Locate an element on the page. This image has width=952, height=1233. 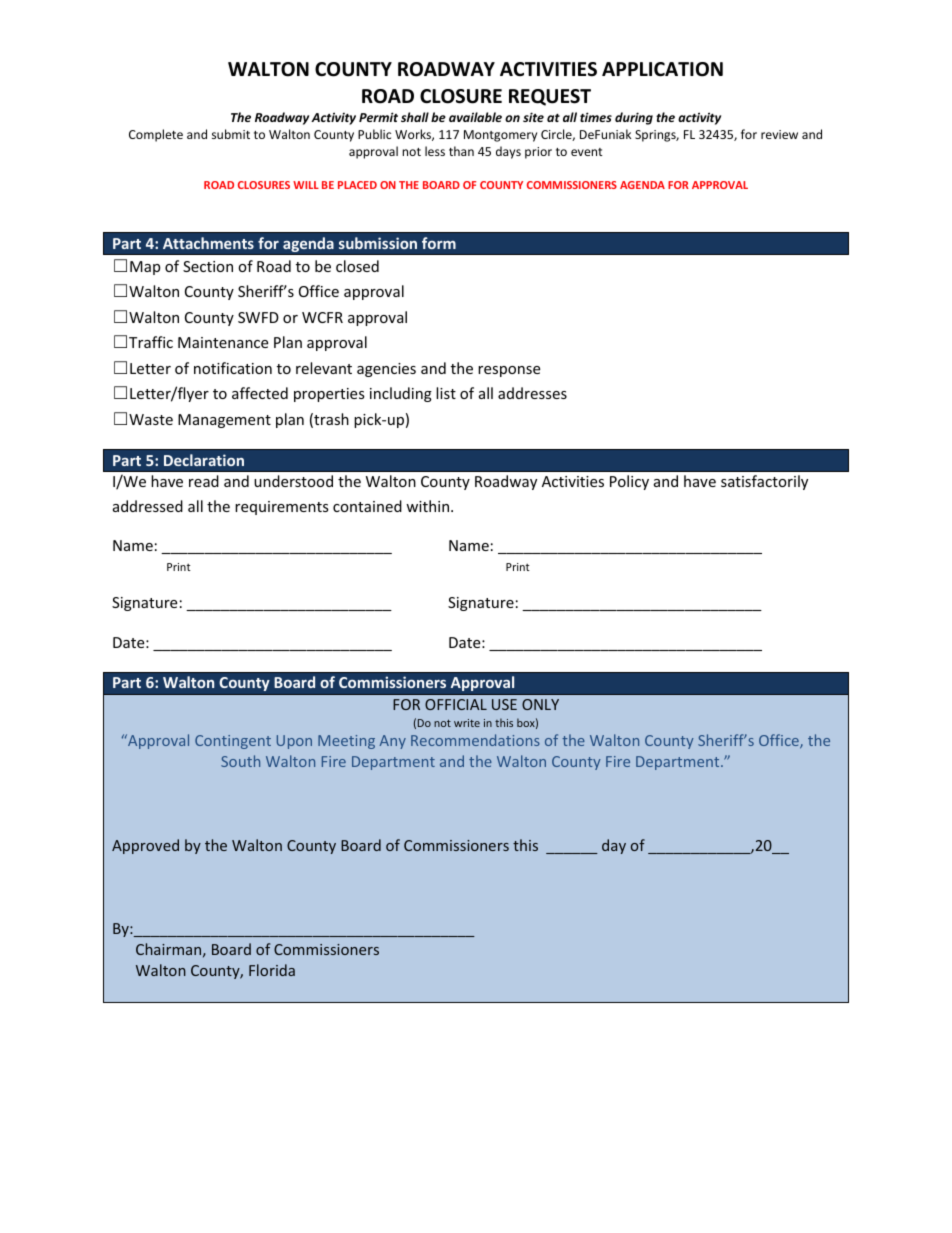
South is located at coordinates (240, 761).
